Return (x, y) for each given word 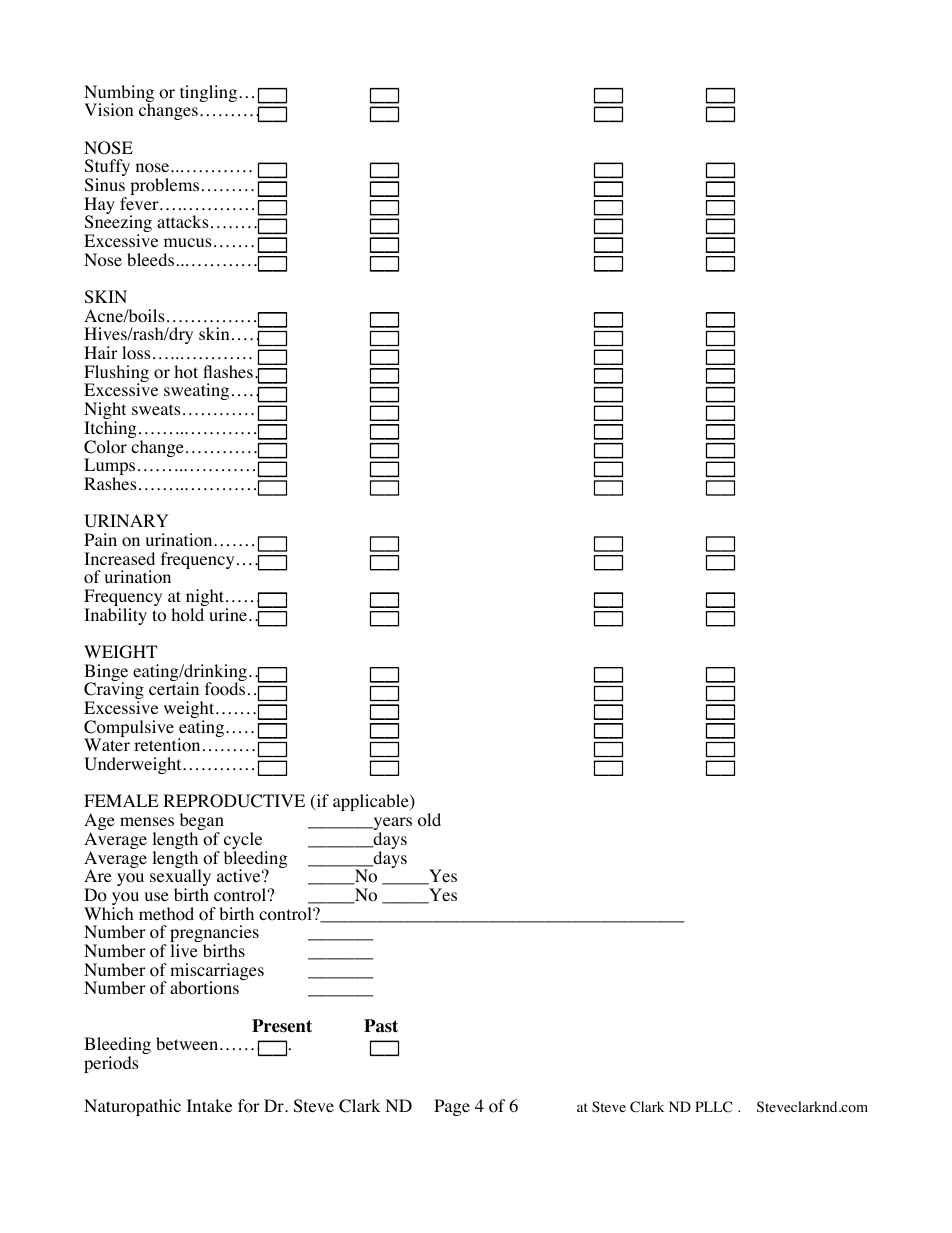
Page (452, 1107)
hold (187, 615)
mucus (188, 242)
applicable (372, 802)
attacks (183, 221)
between (188, 1043)
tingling (210, 93)
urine (228, 614)
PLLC (713, 1107)
